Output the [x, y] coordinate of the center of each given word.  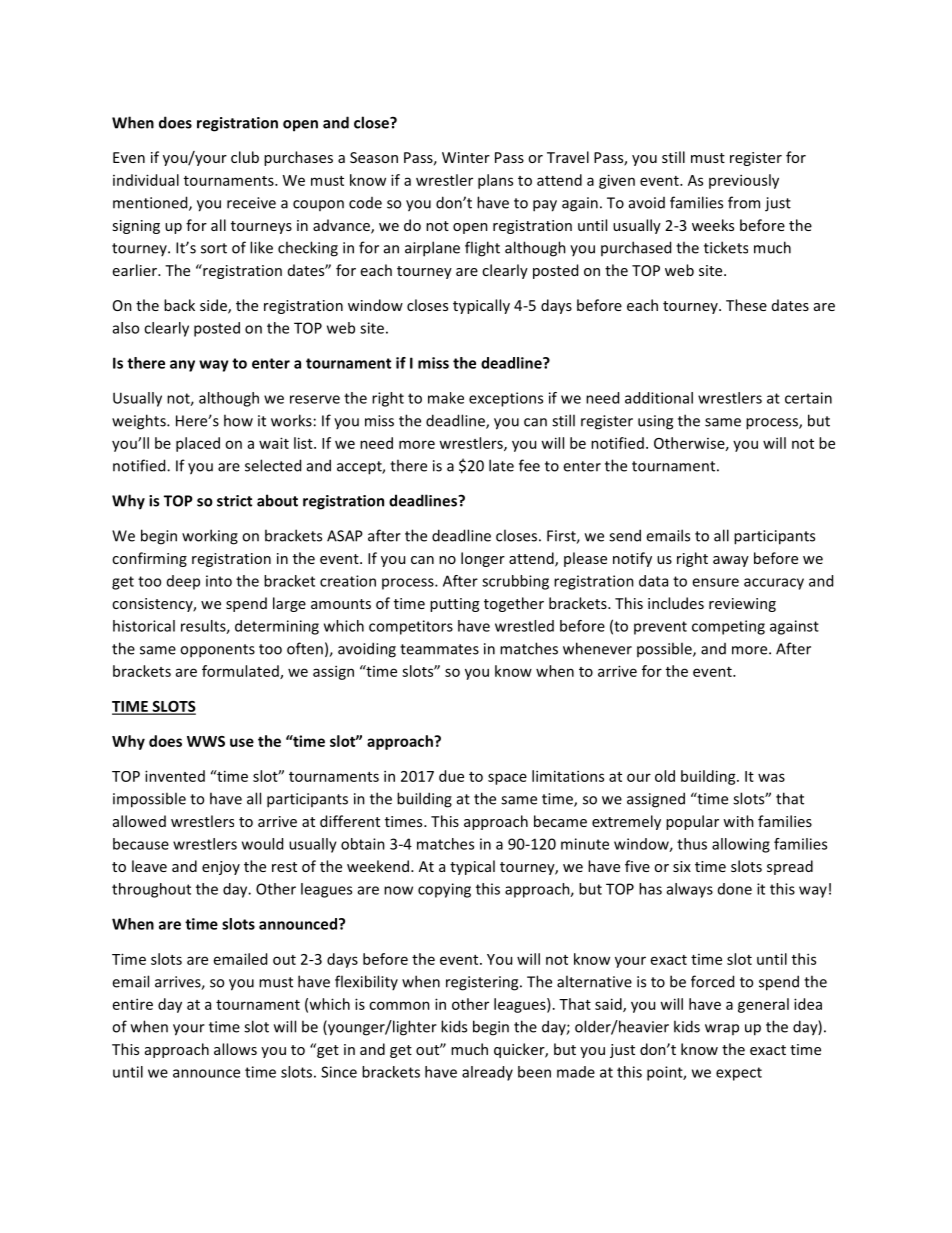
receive [251, 203]
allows [235, 1049]
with [738, 821]
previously [744, 181]
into [219, 581]
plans [495, 181]
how [238, 420]
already [487, 1073]
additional [659, 398]
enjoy [221, 868]
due [451, 776]
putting [454, 605]
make [446, 398]
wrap [722, 1029]
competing [728, 627]
